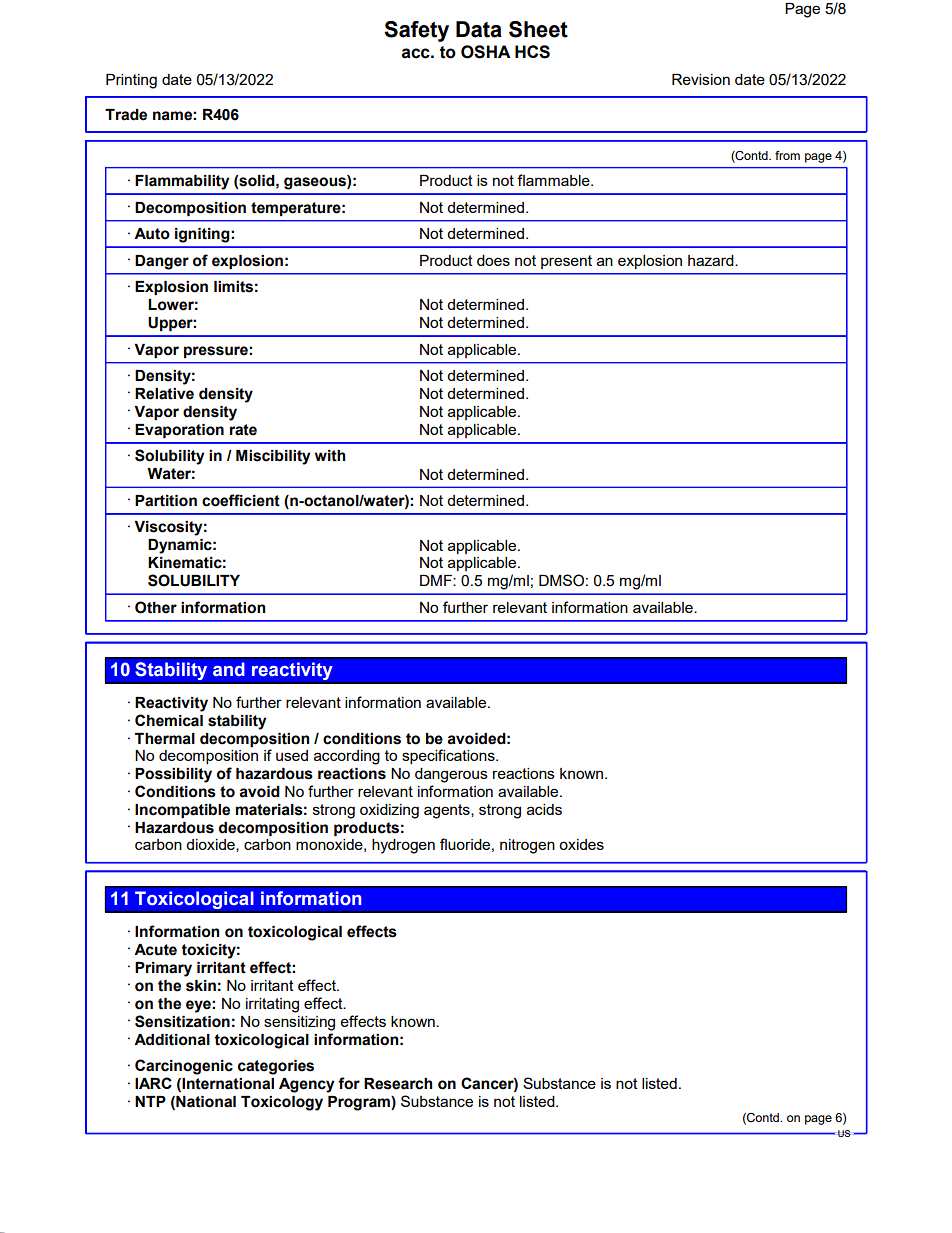  I want to click on Research, so click(398, 1084).
